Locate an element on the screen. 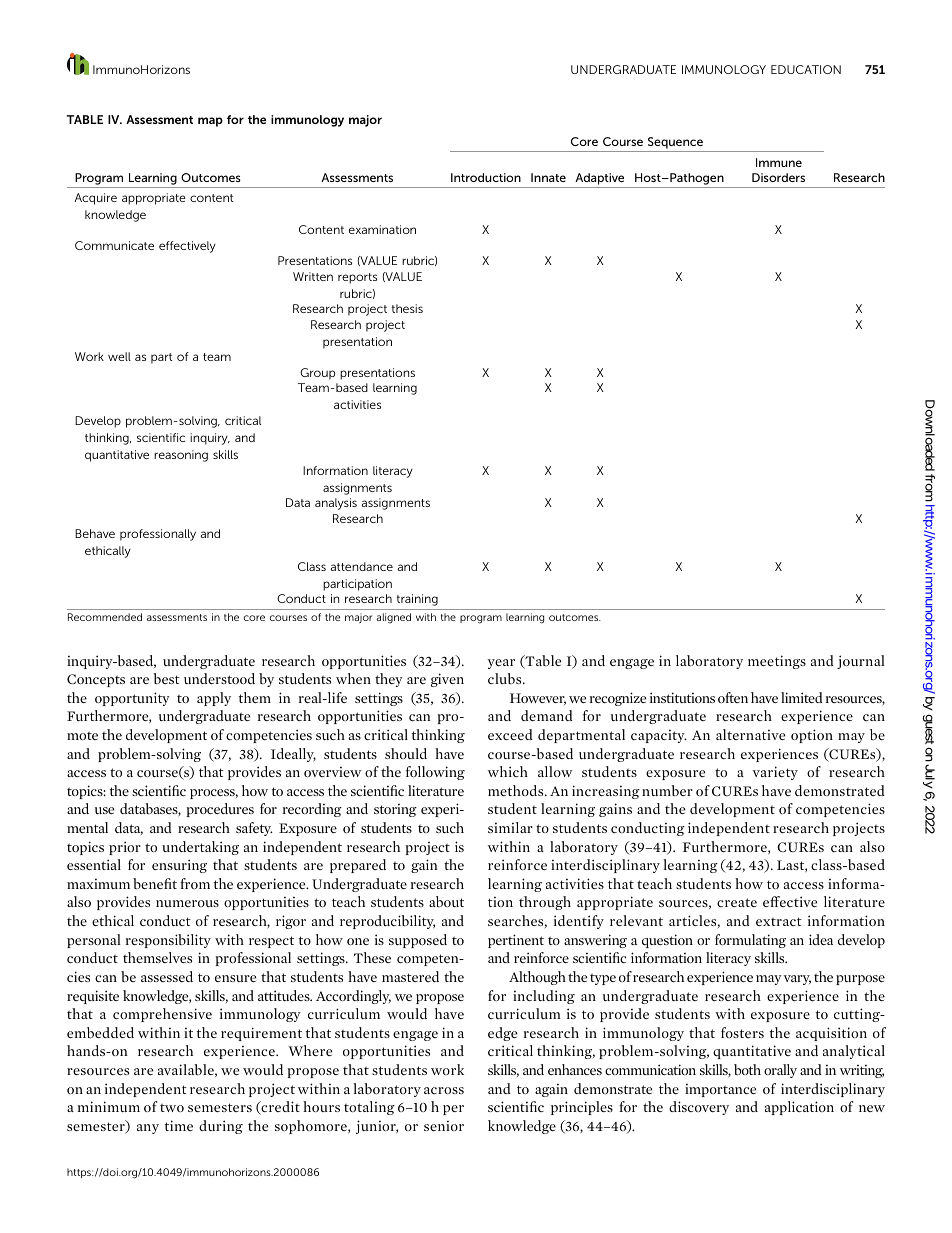 The height and width of the screenshot is (1233, 952). Immune is located at coordinates (779, 162).
